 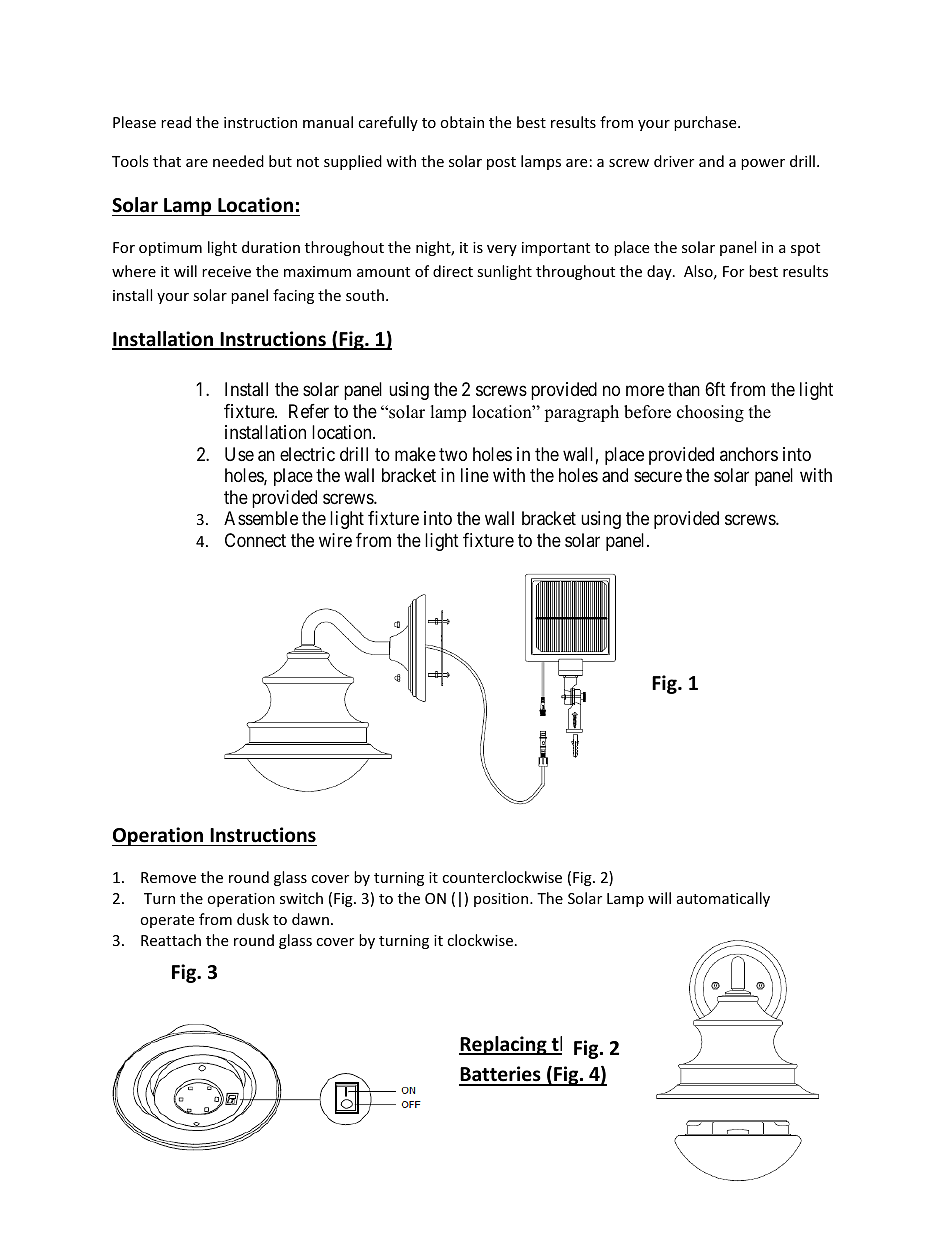 I want to click on wire, so click(x=335, y=540).
